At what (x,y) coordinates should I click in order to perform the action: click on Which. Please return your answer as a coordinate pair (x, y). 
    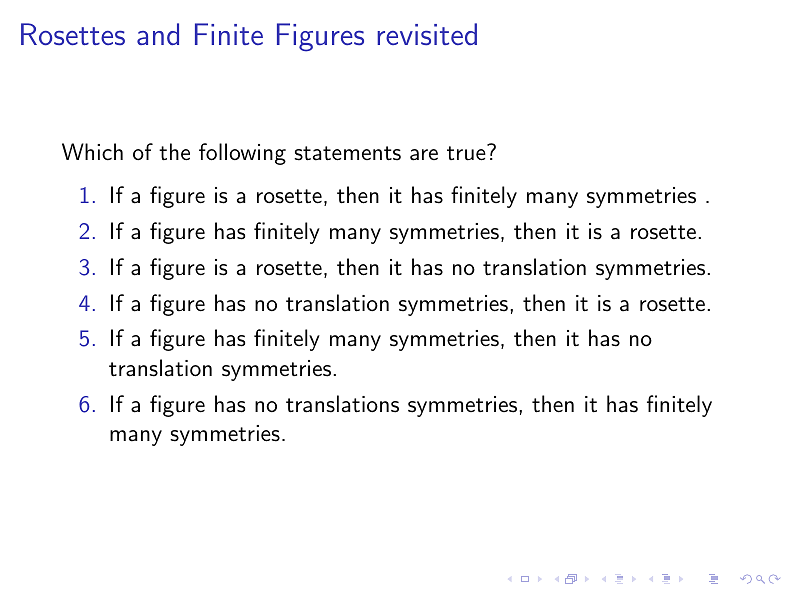
    Looking at the image, I should click on (92, 152).
